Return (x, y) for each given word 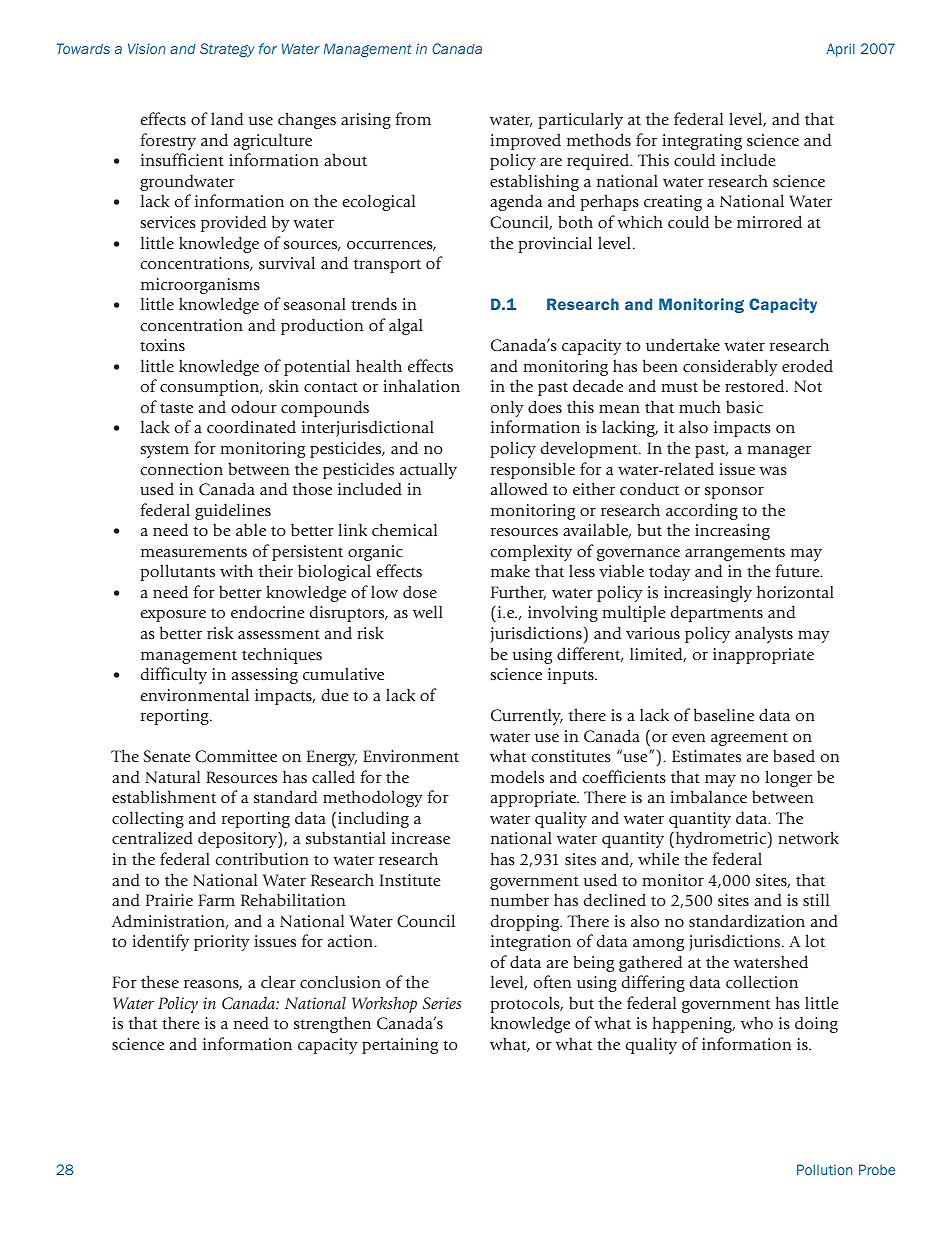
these (160, 981)
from (413, 118)
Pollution (824, 1169)
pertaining (400, 1046)
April (841, 50)
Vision (146, 48)
